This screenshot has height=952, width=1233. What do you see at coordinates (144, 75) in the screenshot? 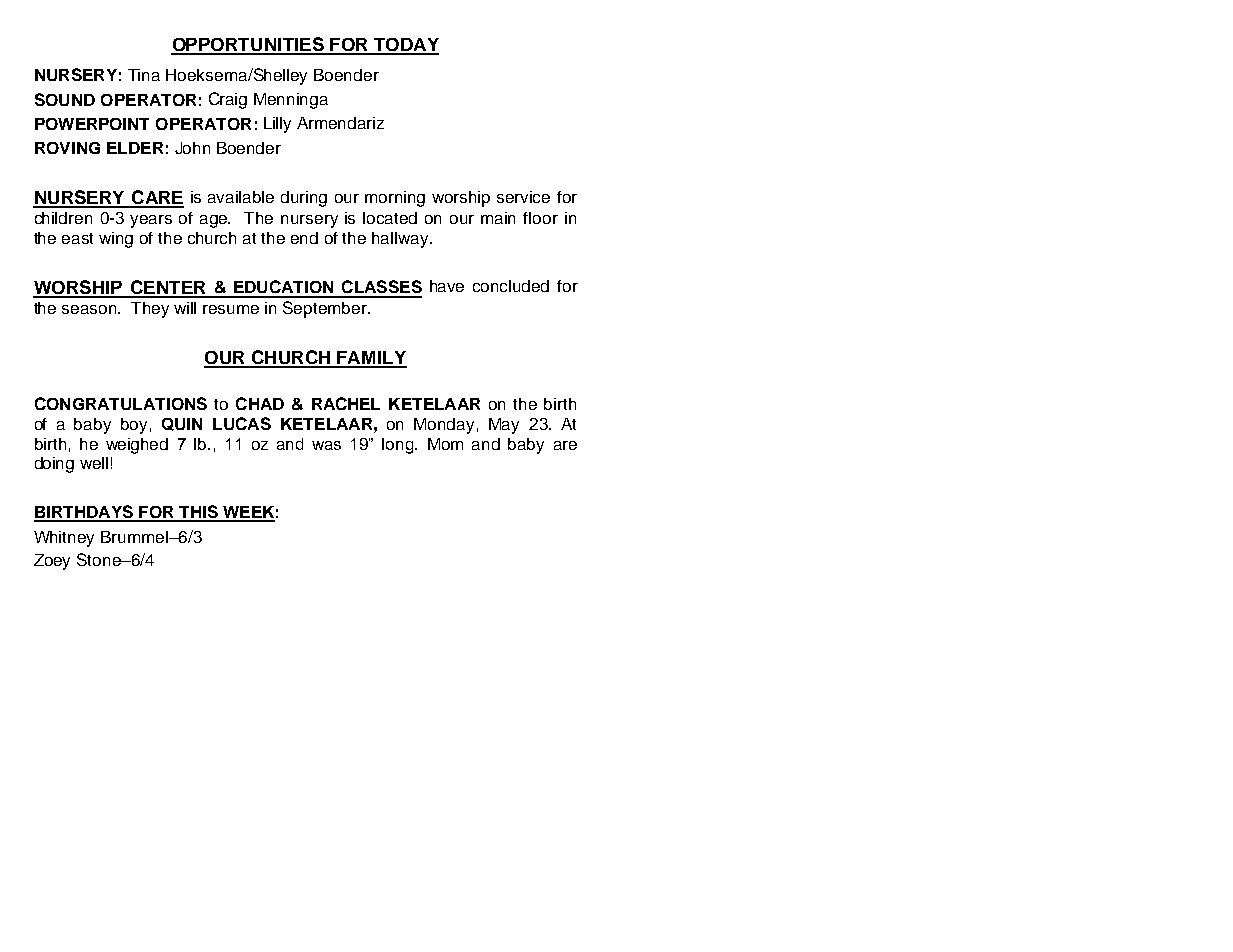
I see `Tina` at bounding box center [144, 75].
